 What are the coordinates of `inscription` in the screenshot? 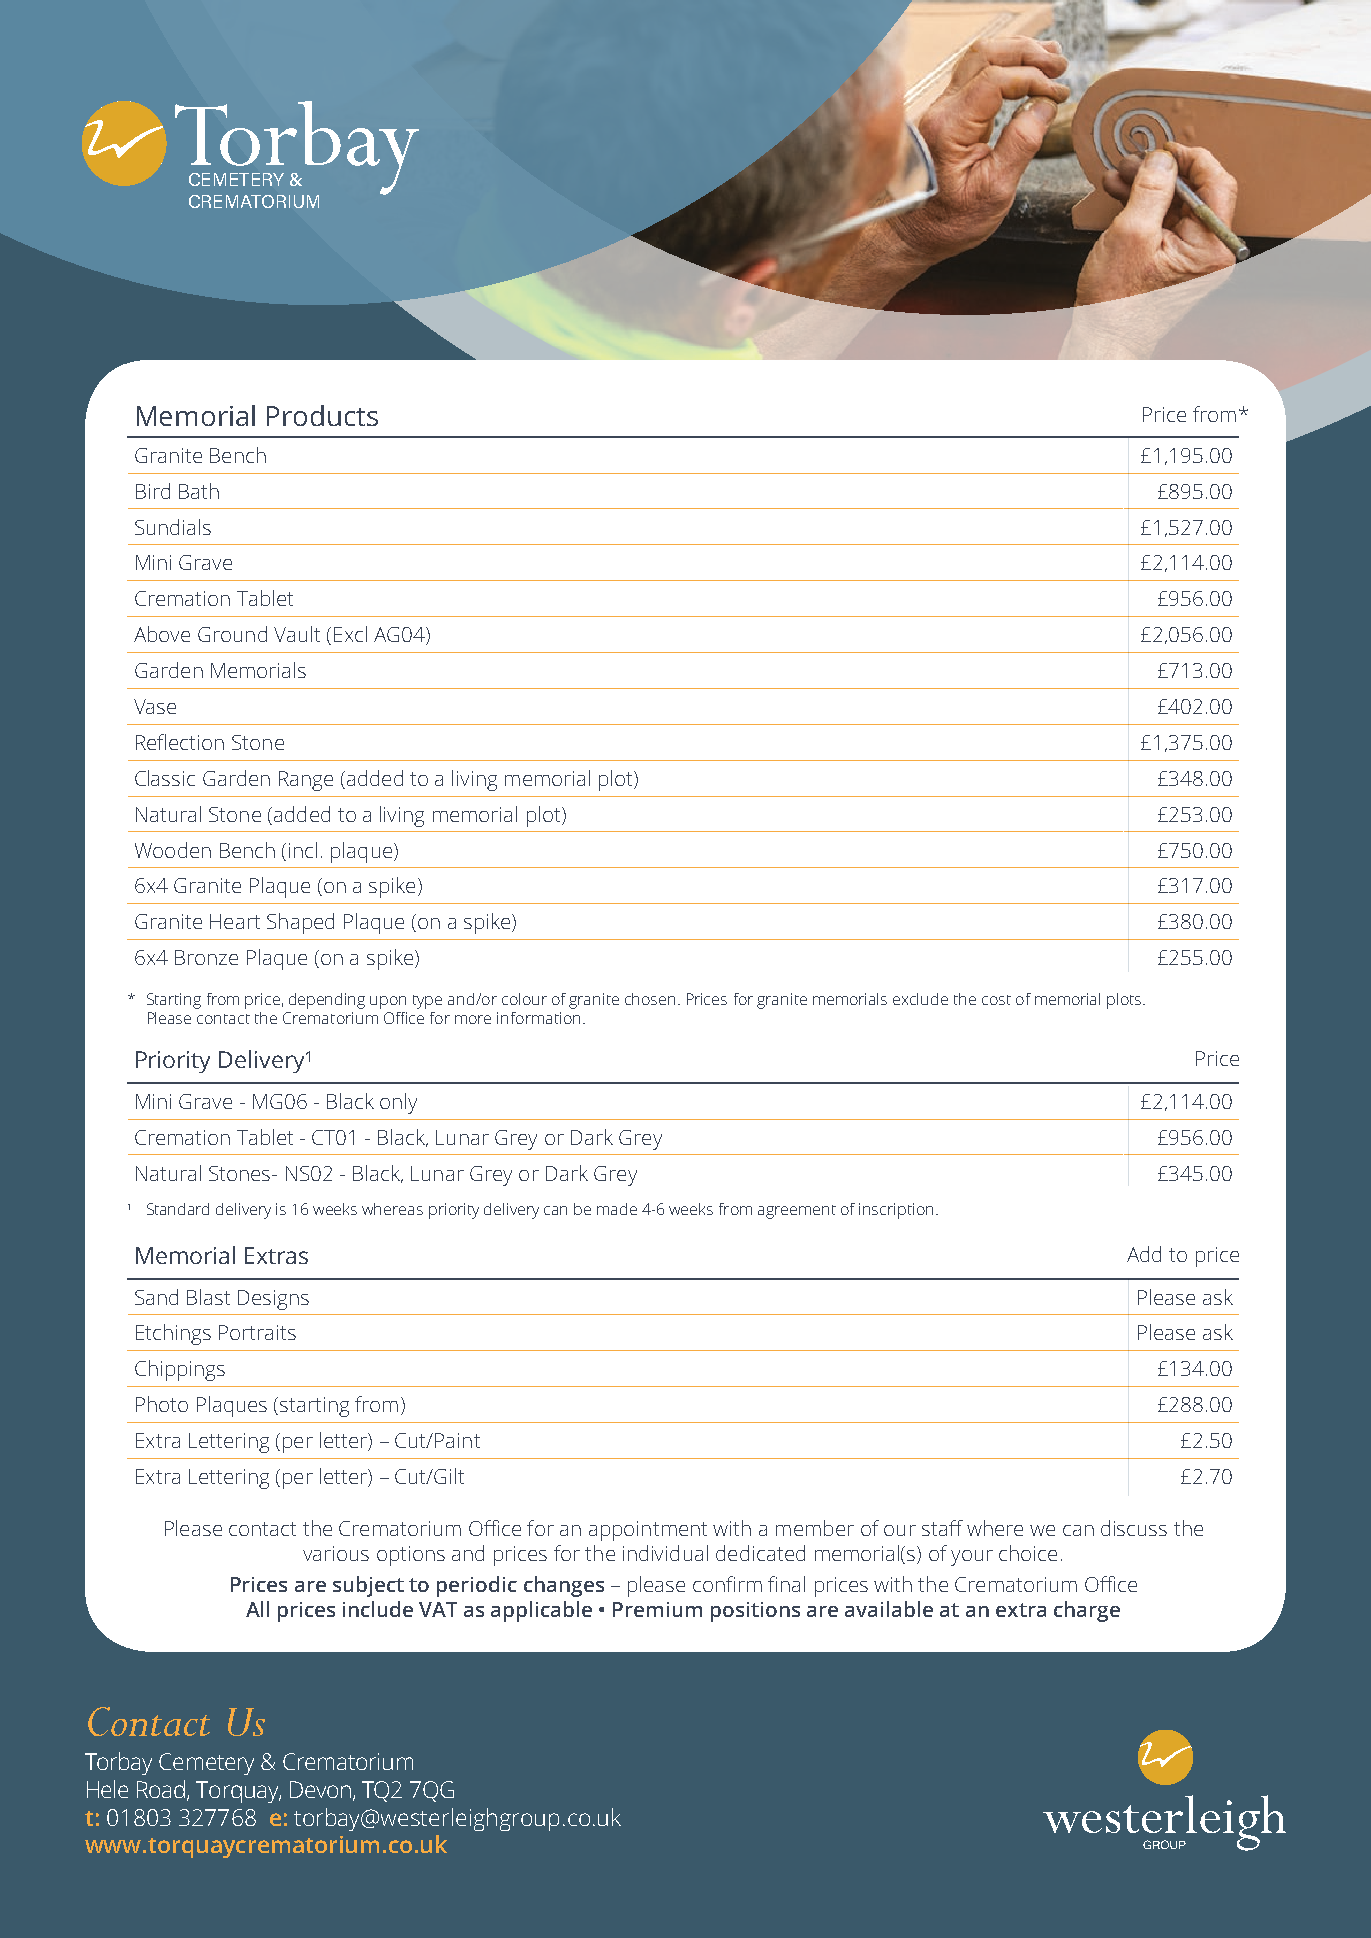 It's located at (896, 1211).
